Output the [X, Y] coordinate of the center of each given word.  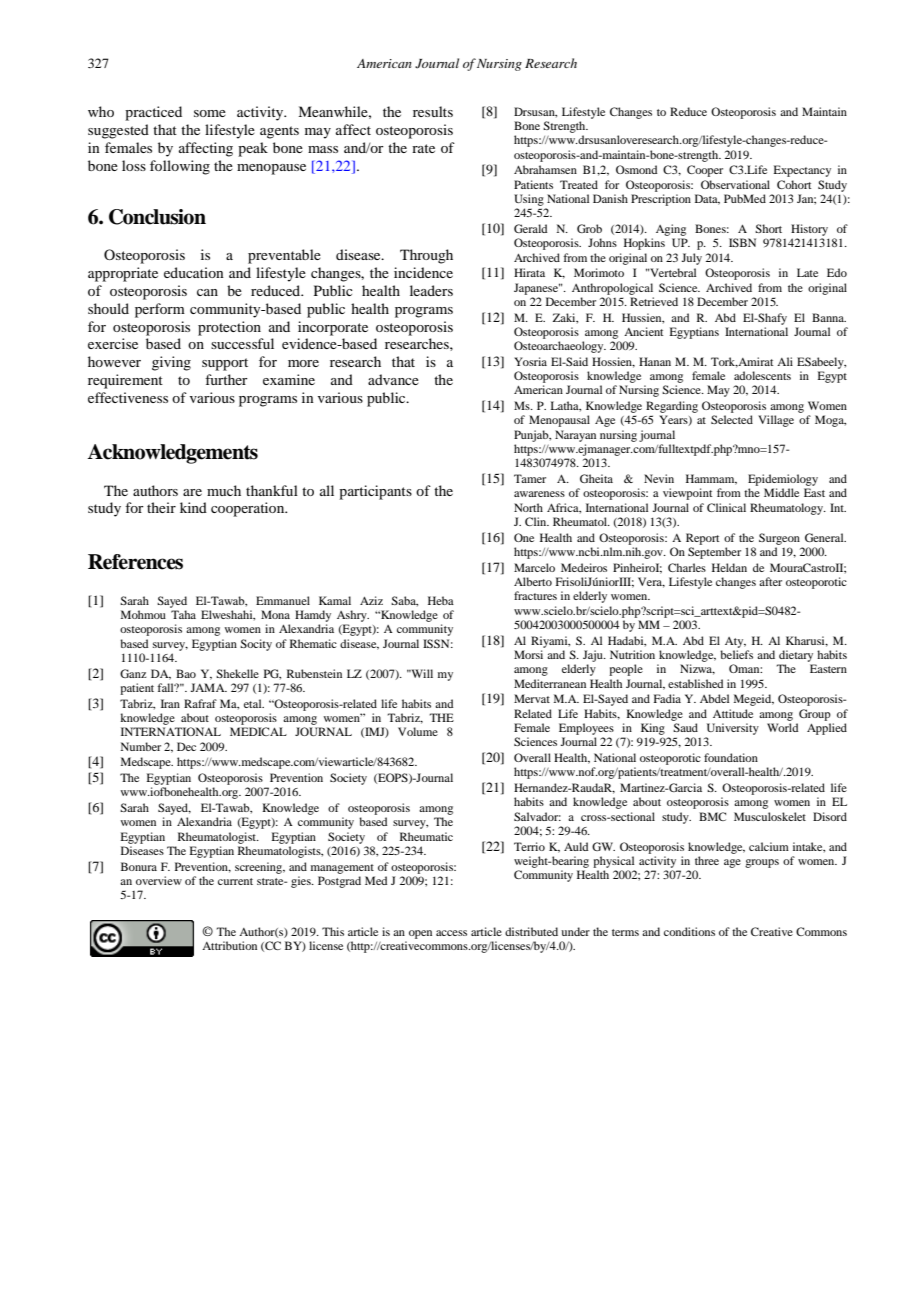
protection [229, 328]
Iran [170, 703]
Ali [785, 361]
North [528, 507]
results [433, 111]
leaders [431, 290]
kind [193, 507]
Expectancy [802, 171]
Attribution [229, 945]
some [210, 113]
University [733, 729]
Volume [418, 731]
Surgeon [779, 539]
